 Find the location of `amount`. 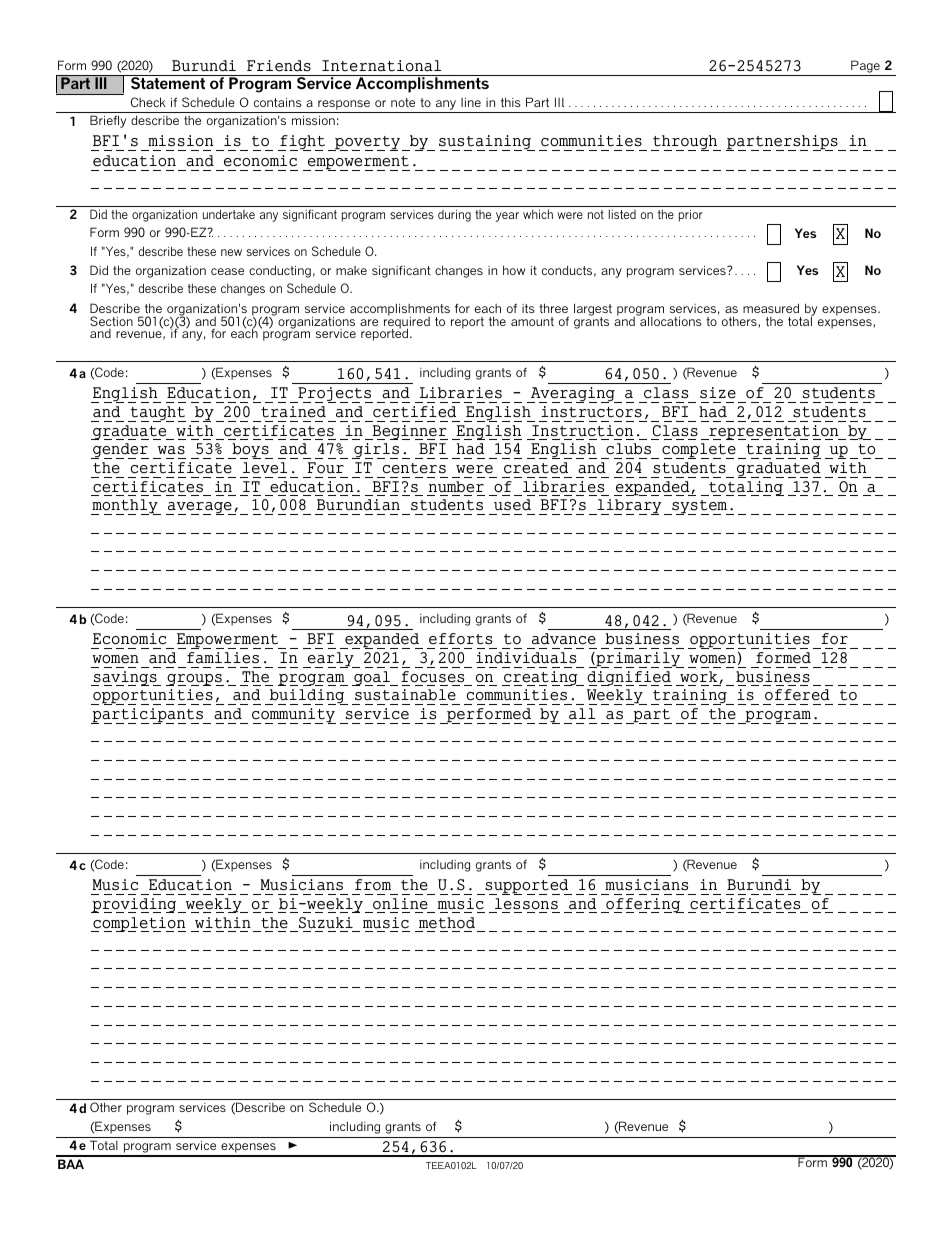

amount is located at coordinates (532, 321).
